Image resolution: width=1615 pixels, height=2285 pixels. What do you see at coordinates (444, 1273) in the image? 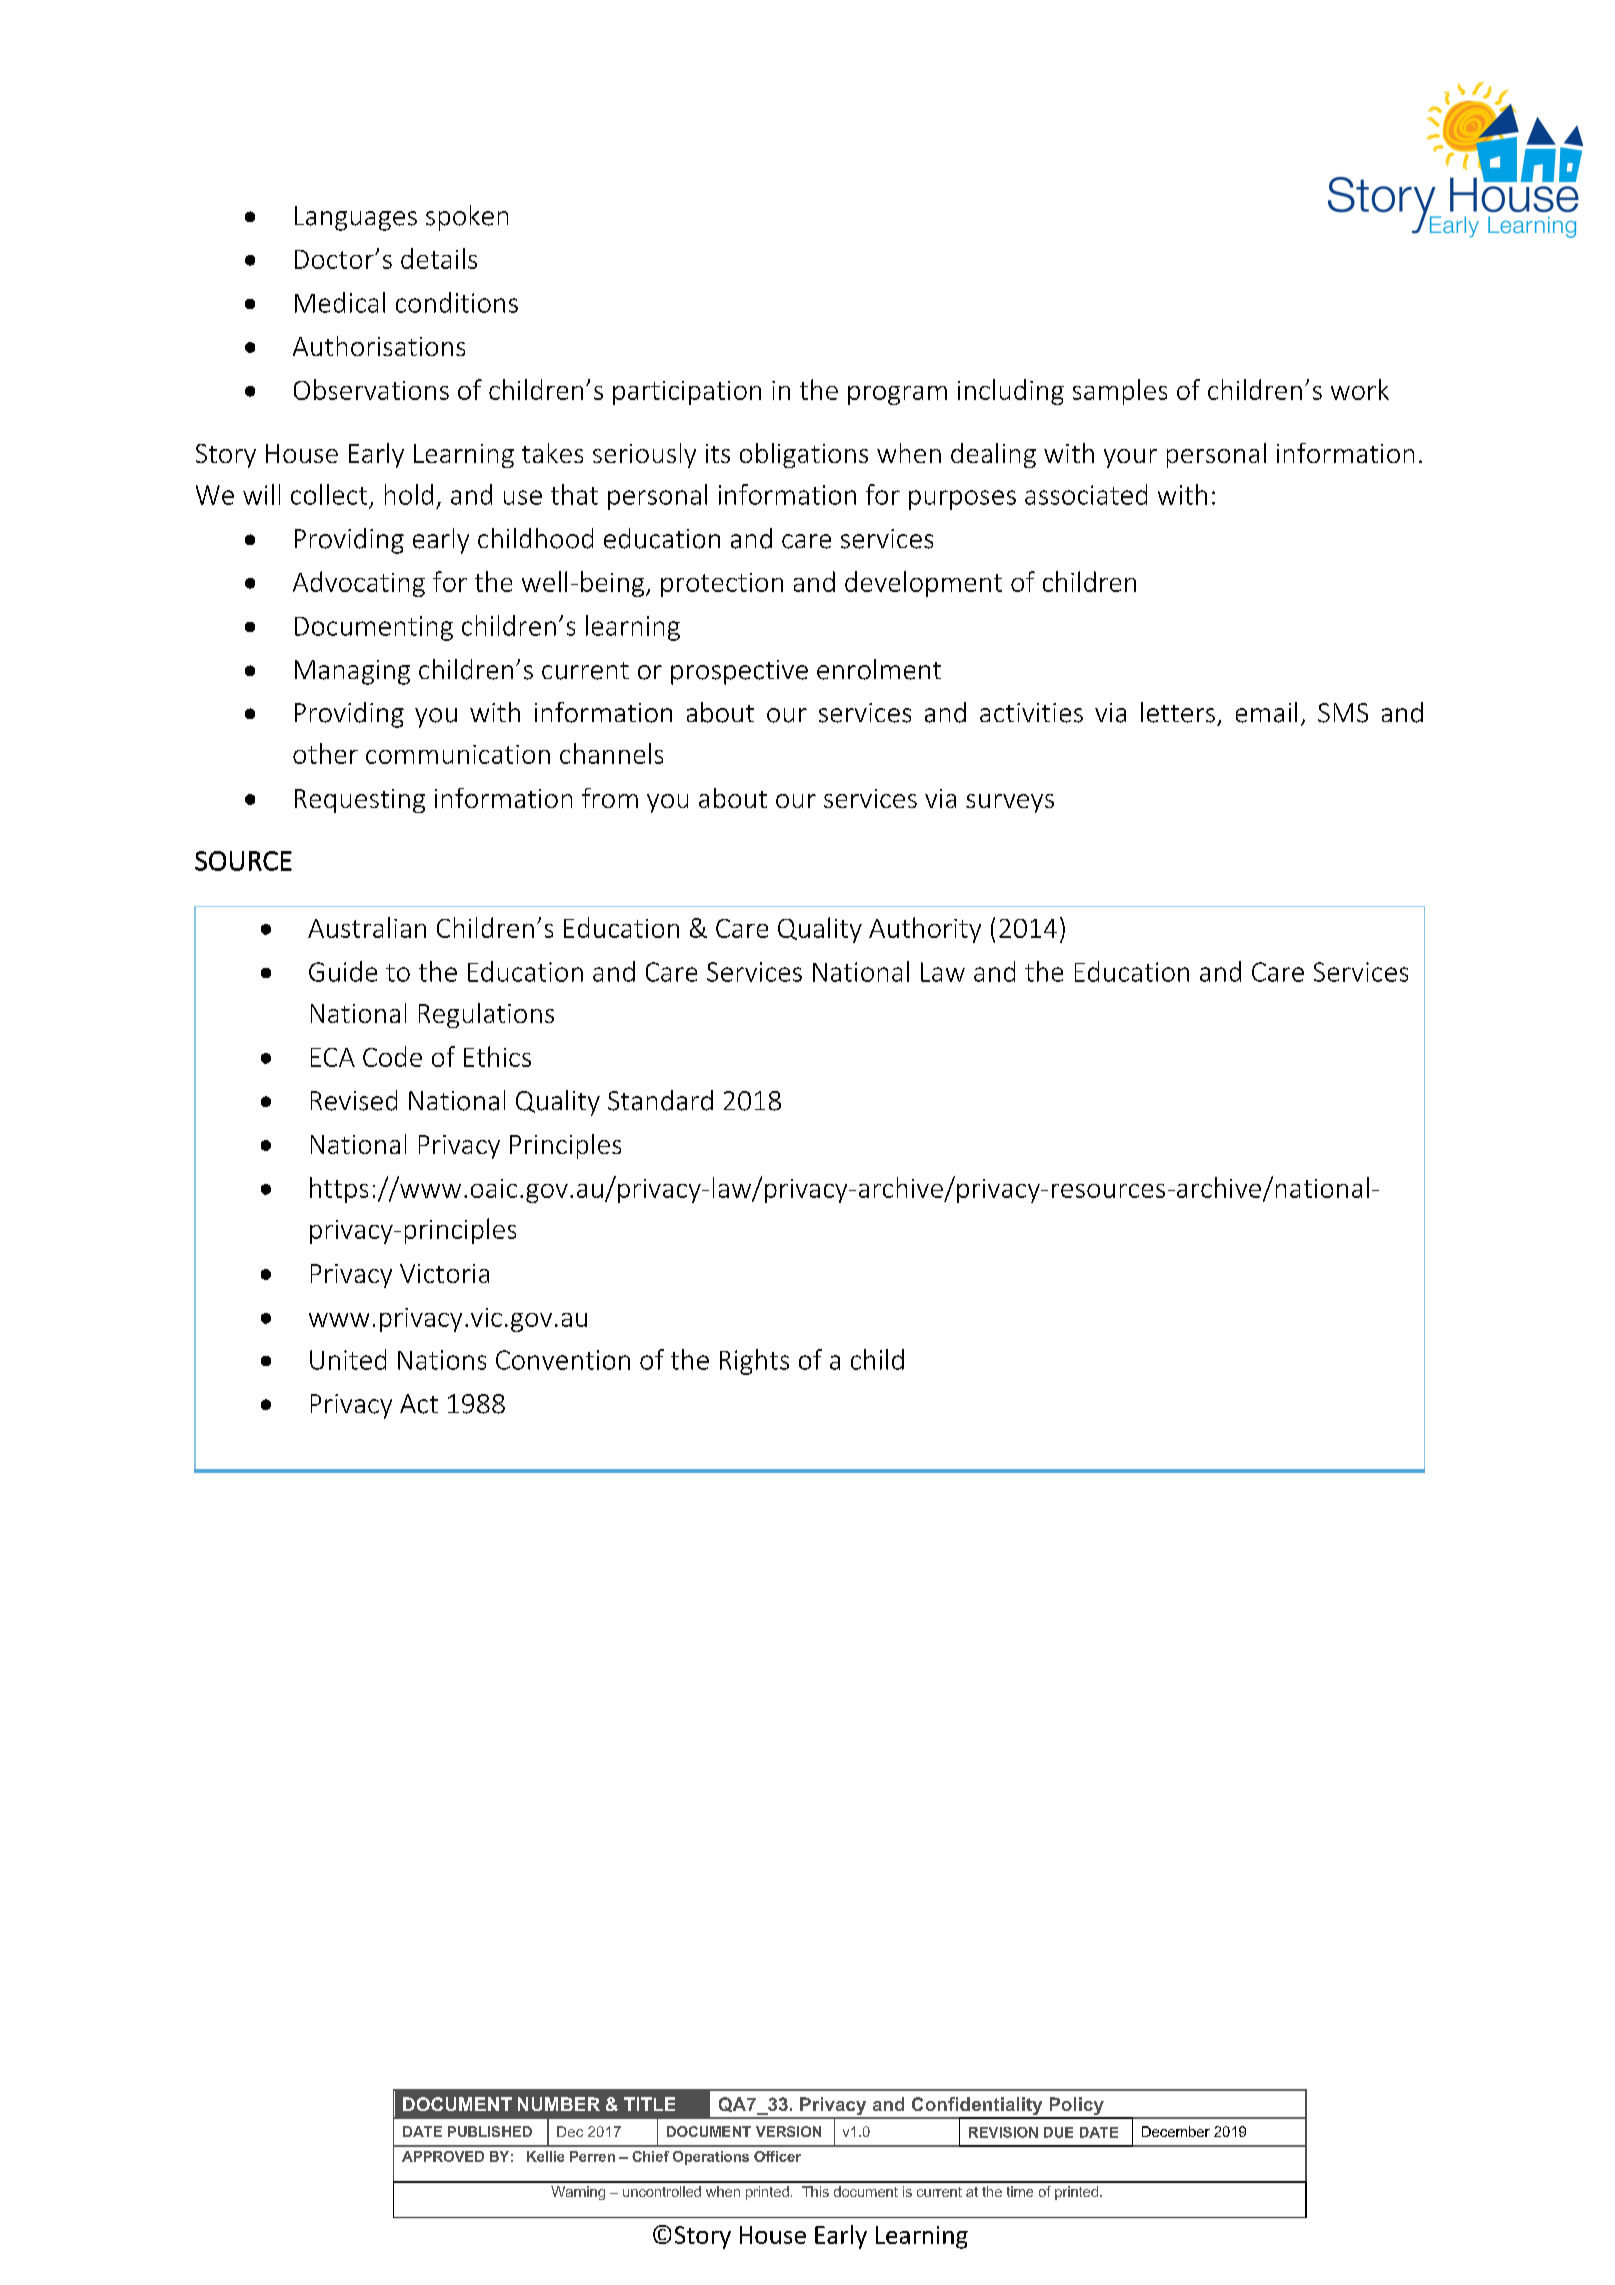
I see `Victoria` at bounding box center [444, 1273].
